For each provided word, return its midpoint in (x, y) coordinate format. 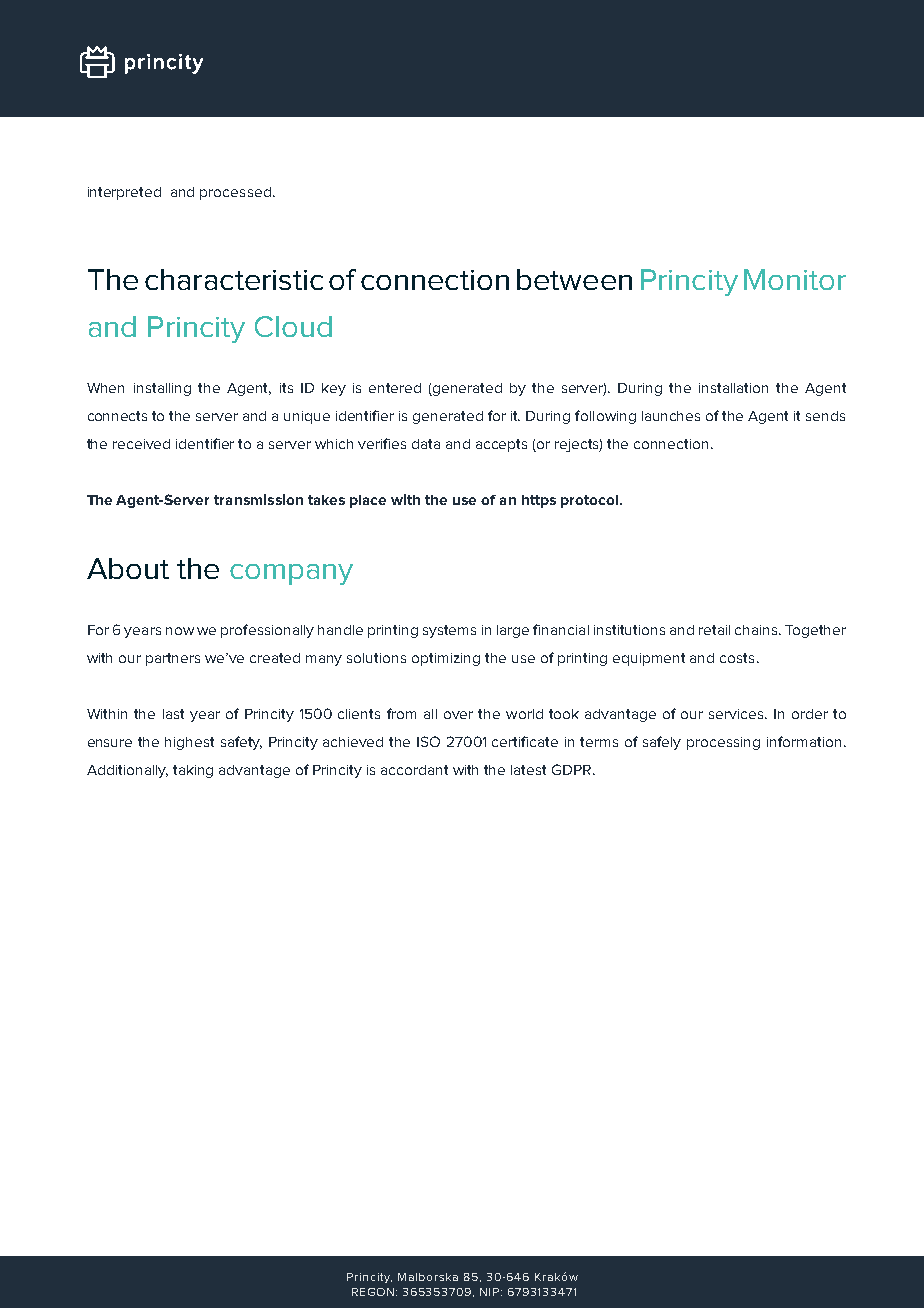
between (574, 279)
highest (189, 743)
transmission (258, 499)
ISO (428, 741)
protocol (589, 501)
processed (235, 193)
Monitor (795, 279)
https (539, 501)
